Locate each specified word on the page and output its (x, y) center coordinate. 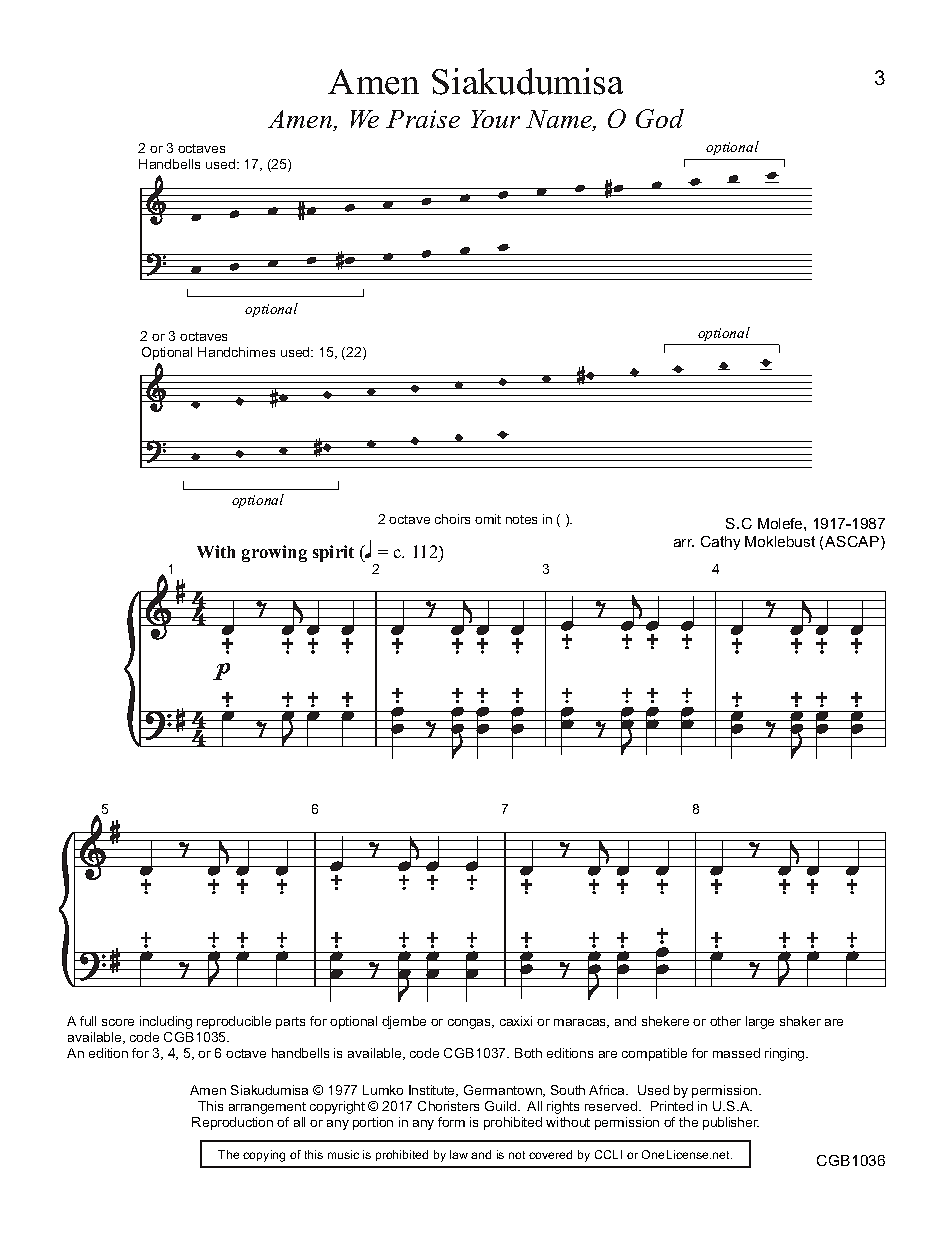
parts (290, 1023)
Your (495, 119)
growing (274, 553)
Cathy (720, 543)
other (725, 1021)
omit (488, 519)
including (166, 1022)
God (660, 118)
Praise (423, 119)
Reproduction (232, 1123)
